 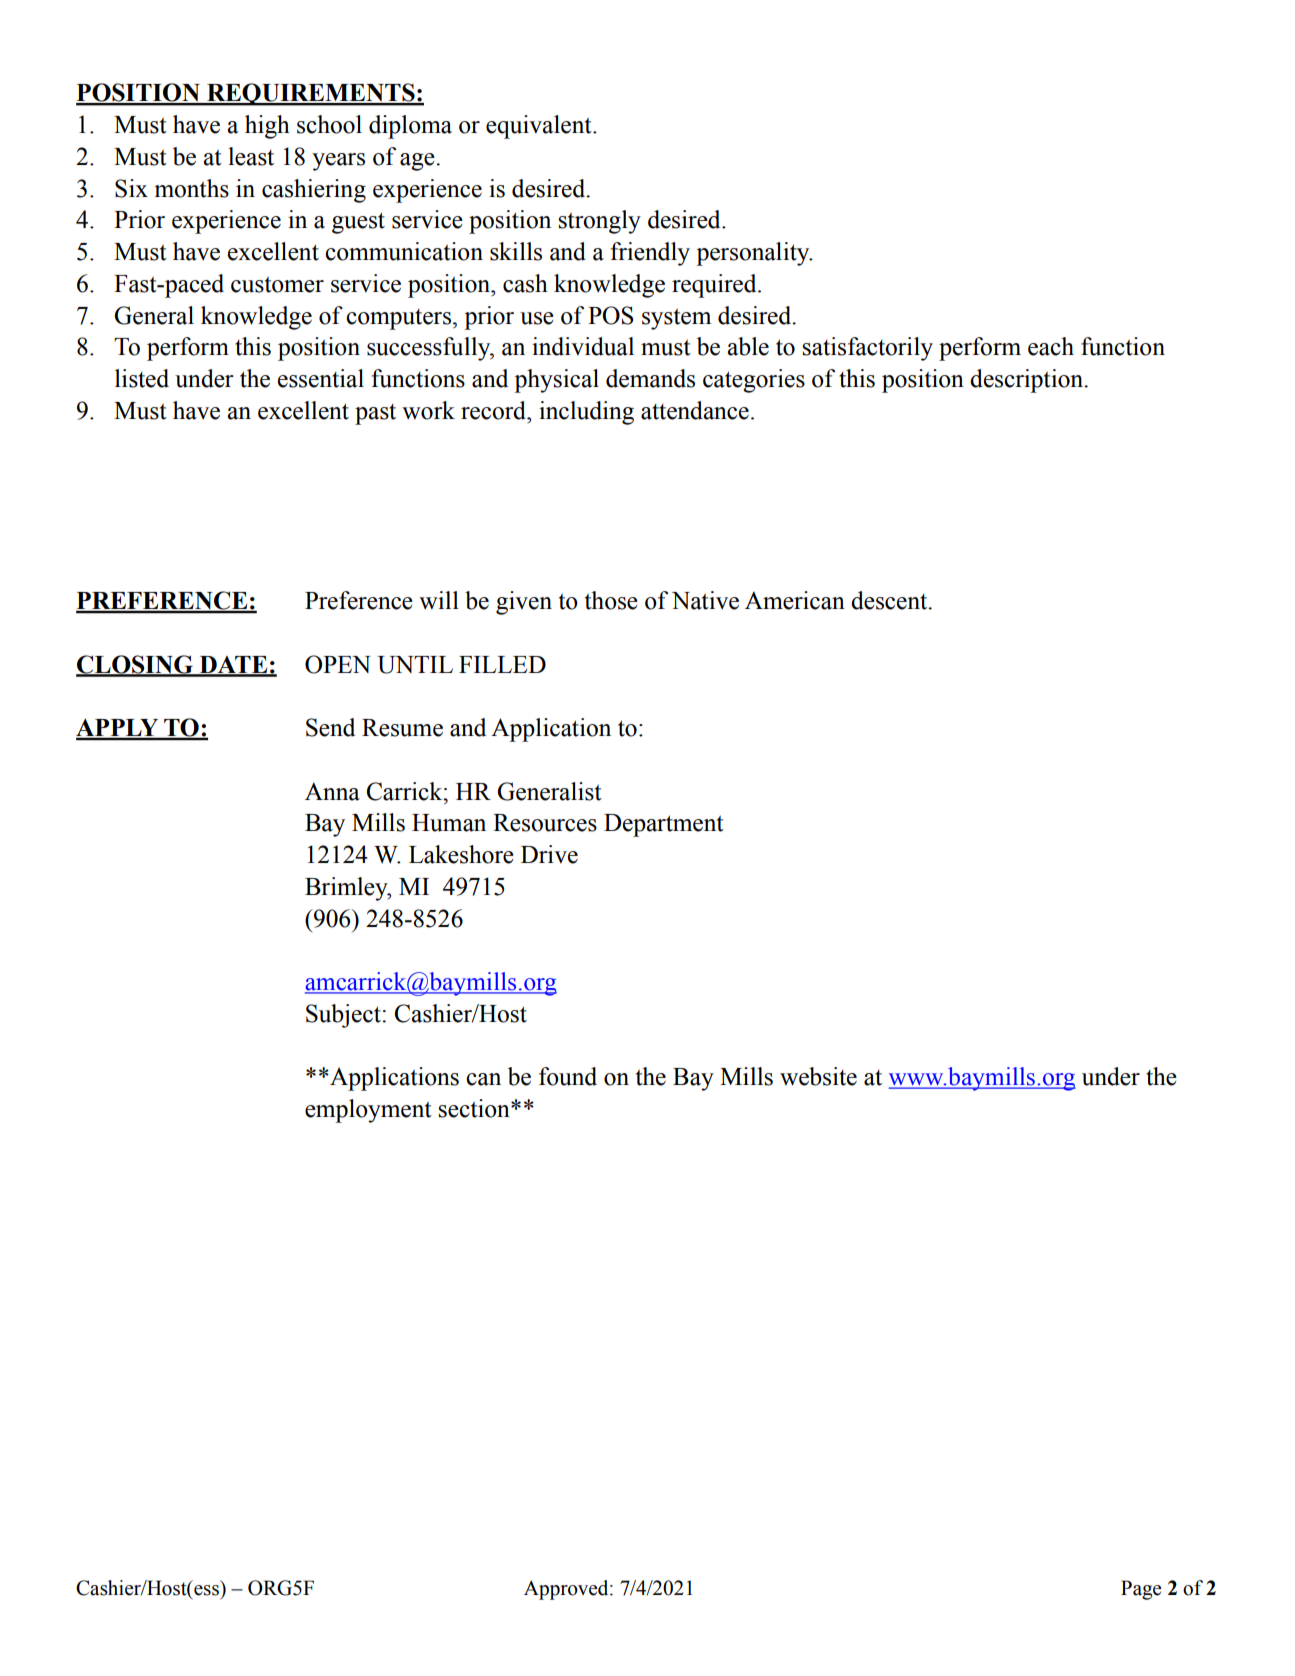 What do you see at coordinates (586, 413) in the screenshot?
I see `including` at bounding box center [586, 413].
